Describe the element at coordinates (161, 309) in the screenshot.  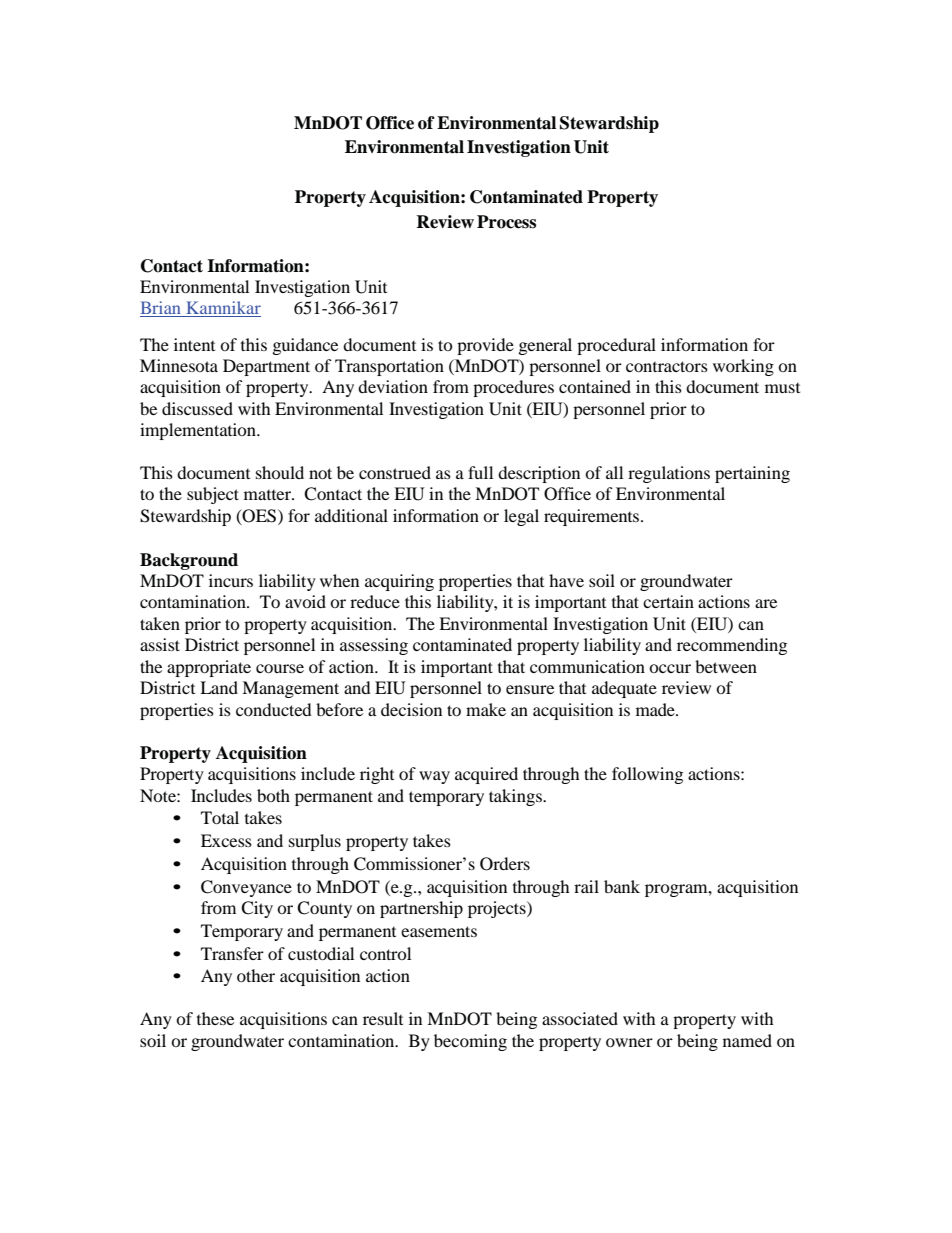
I see `Brian` at that location.
